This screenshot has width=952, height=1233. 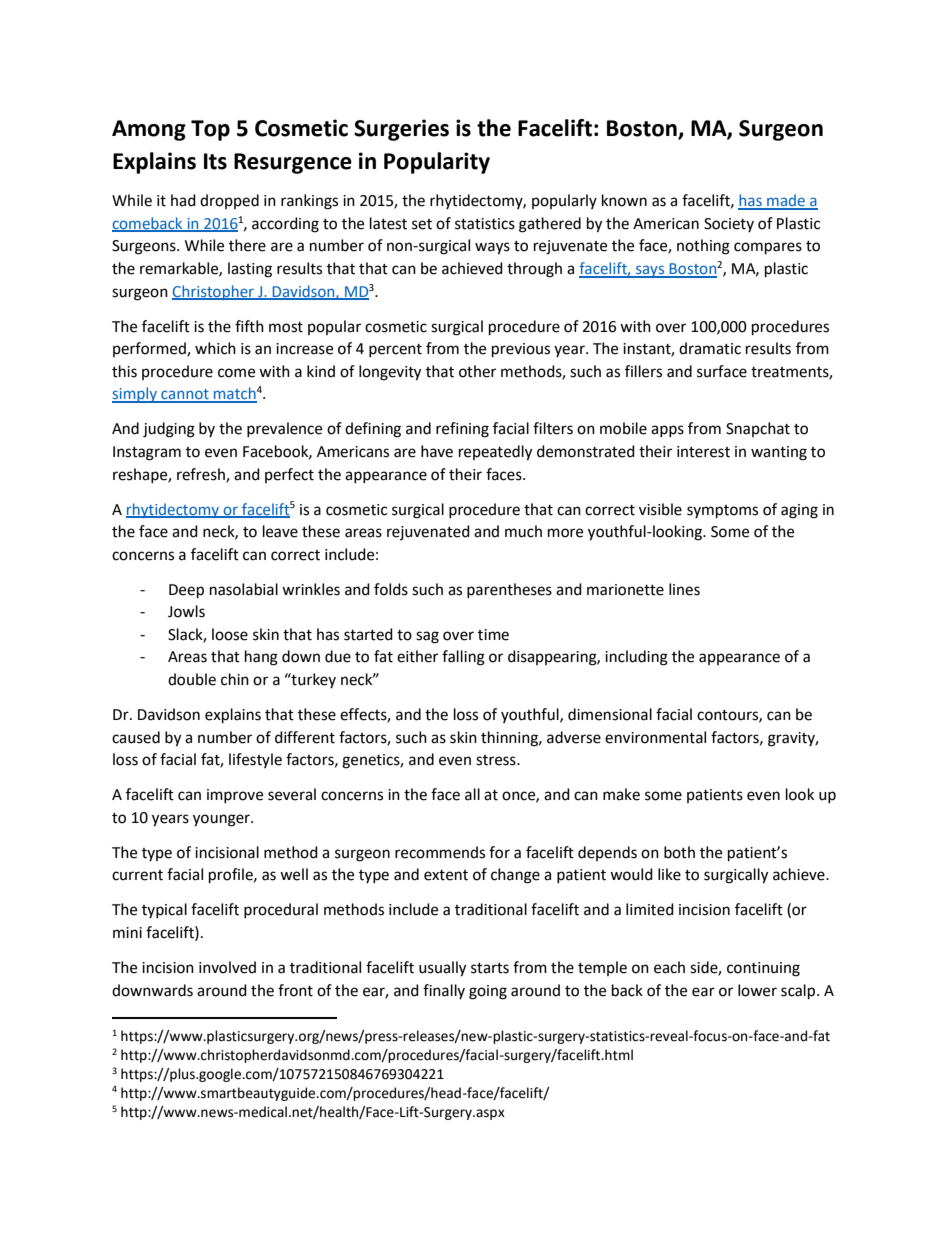 What do you see at coordinates (758, 429) in the screenshot?
I see `Snapchat` at bounding box center [758, 429].
